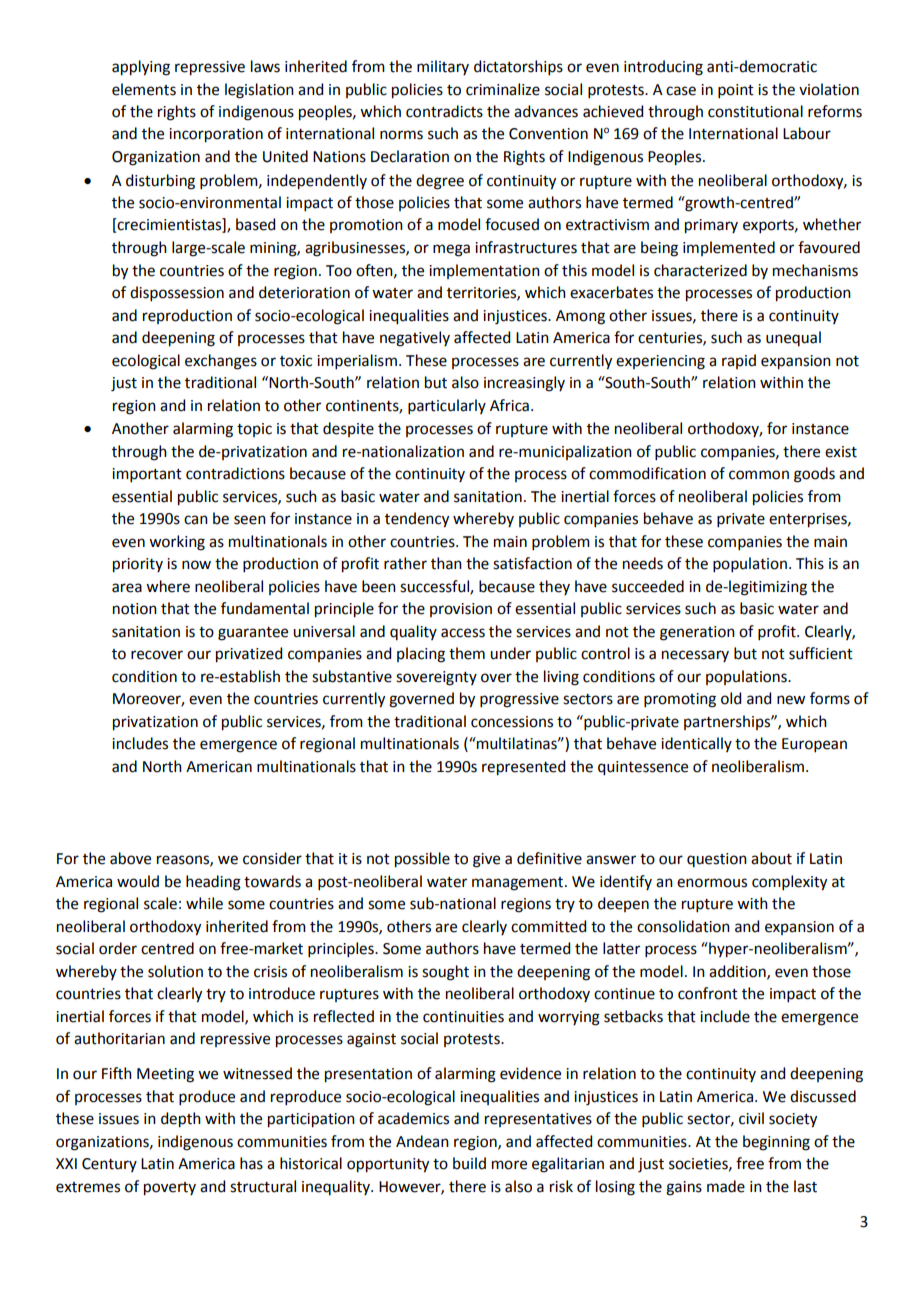  Describe the element at coordinates (776, 1143) in the screenshot. I see `beginning` at that location.
